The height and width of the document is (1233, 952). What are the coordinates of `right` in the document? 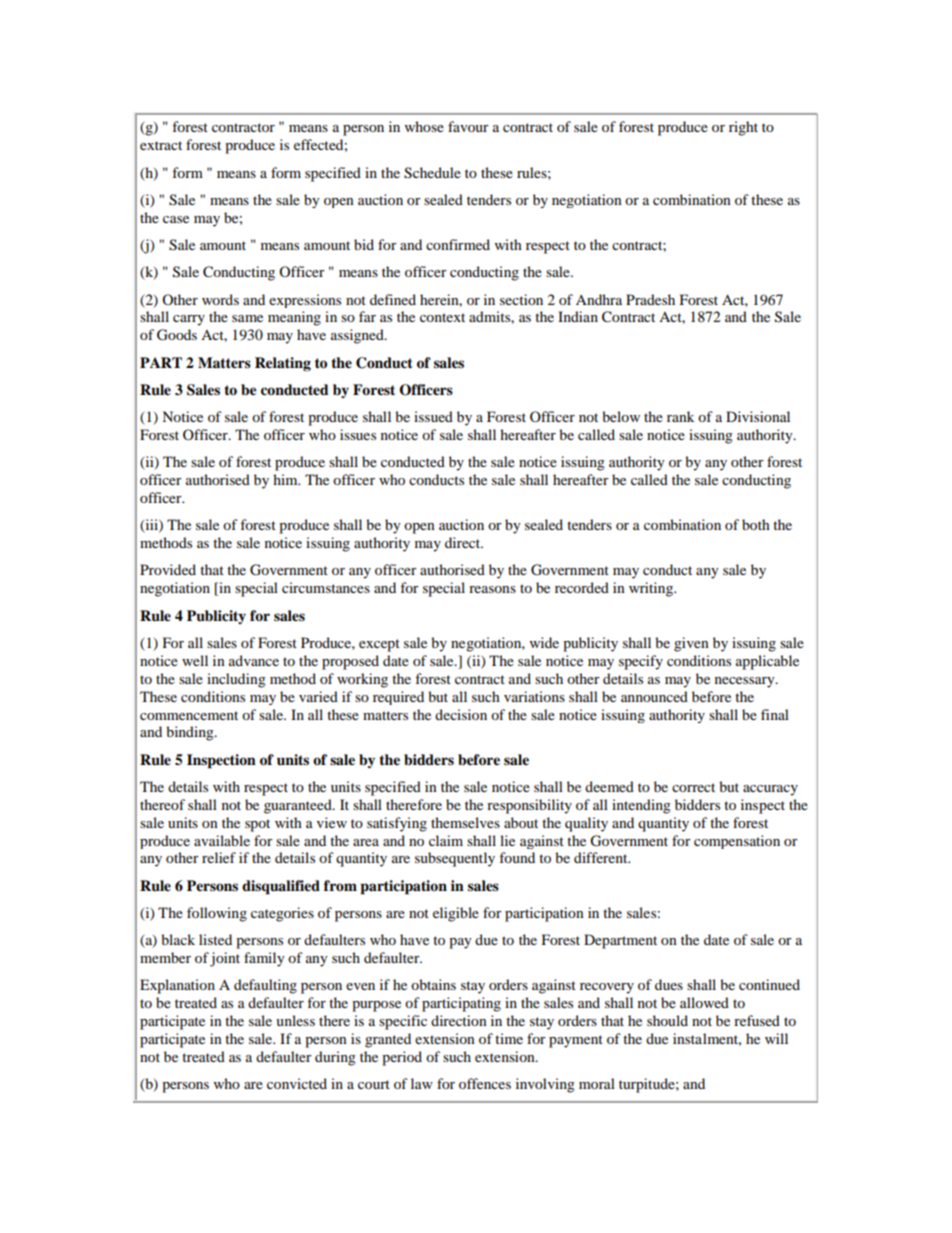 It's located at (743, 128).
